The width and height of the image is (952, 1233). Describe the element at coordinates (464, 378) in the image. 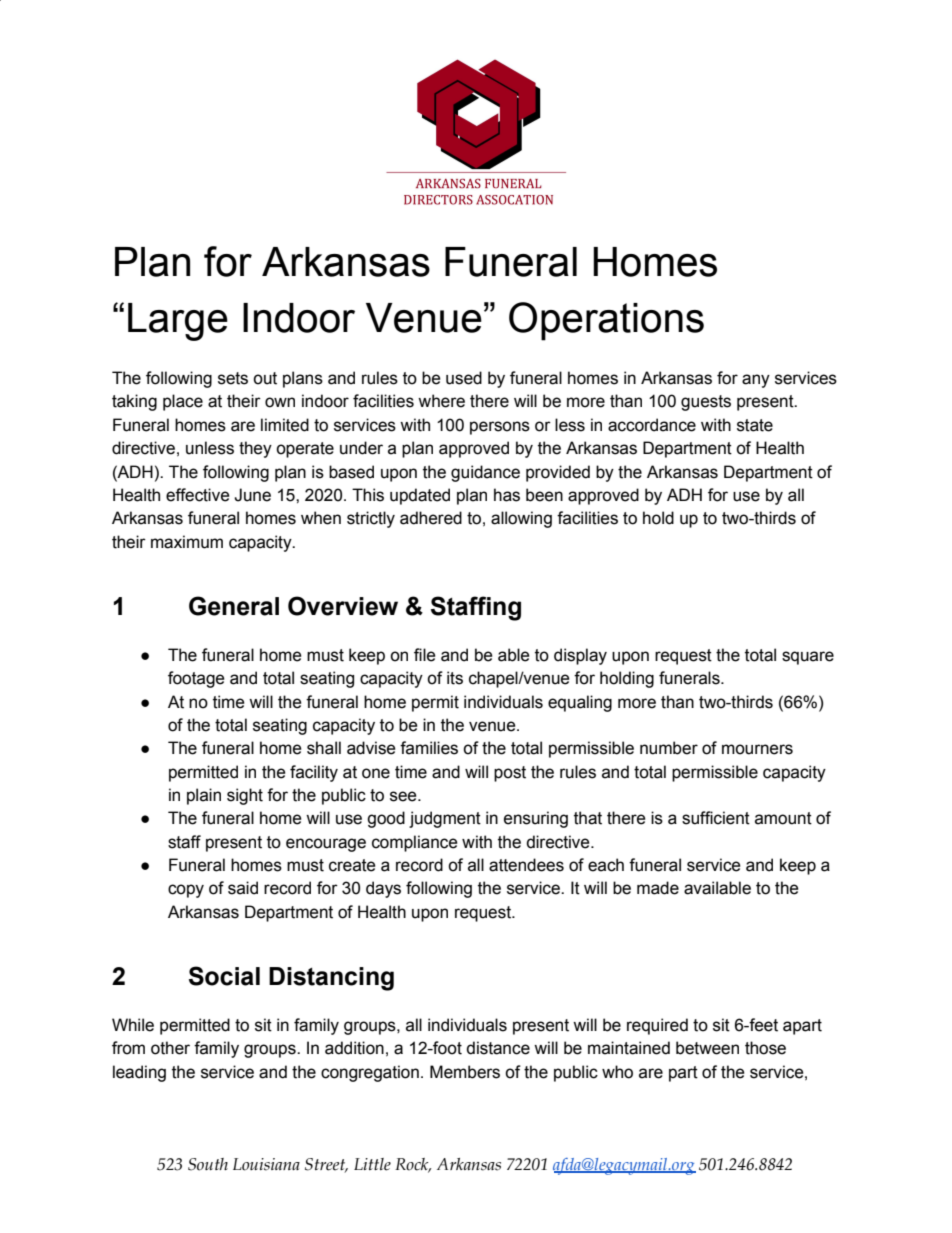

I see `used` at that location.
